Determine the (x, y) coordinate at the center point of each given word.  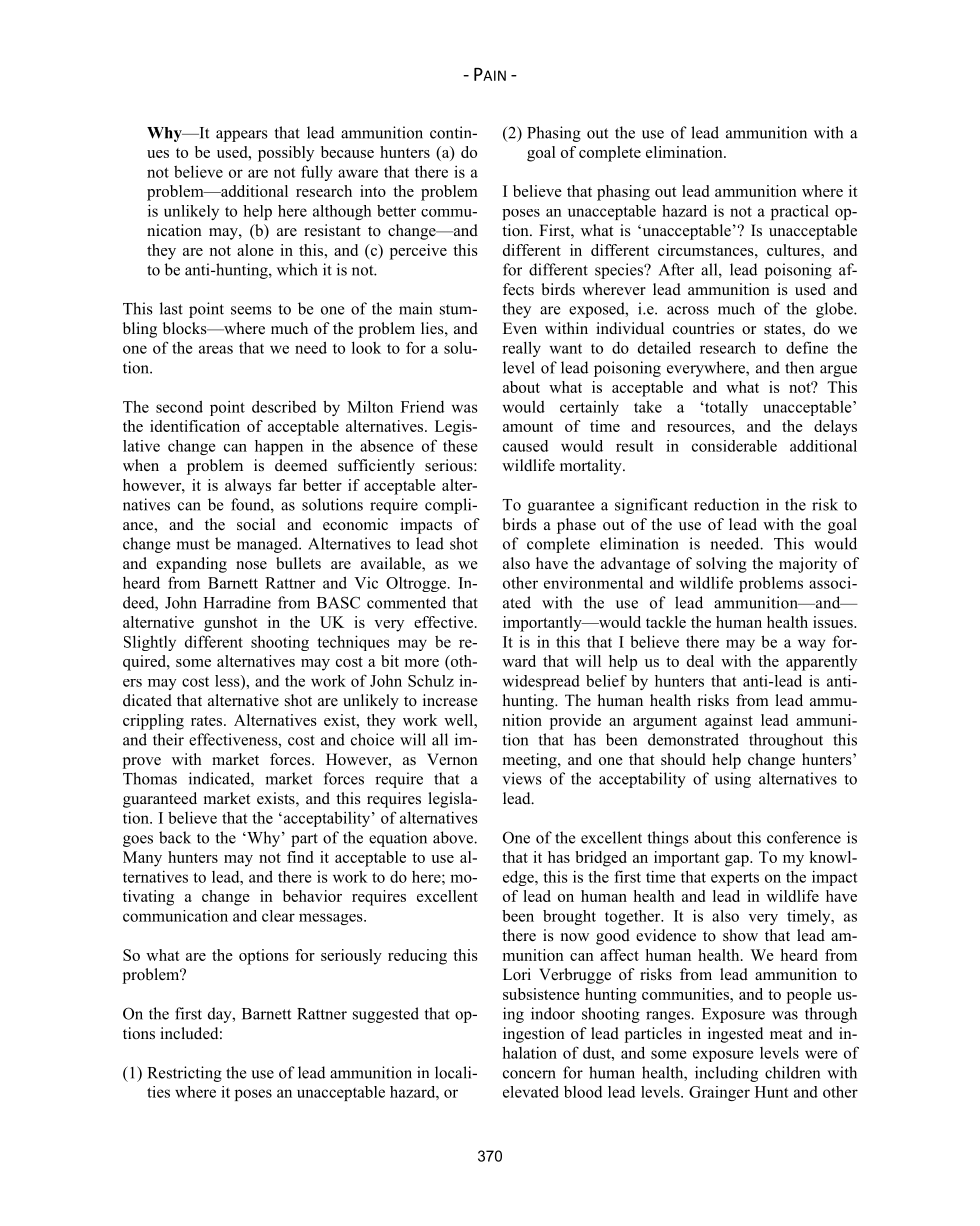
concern (529, 1074)
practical (800, 212)
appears (242, 136)
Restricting (184, 1074)
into (373, 191)
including (726, 1074)
